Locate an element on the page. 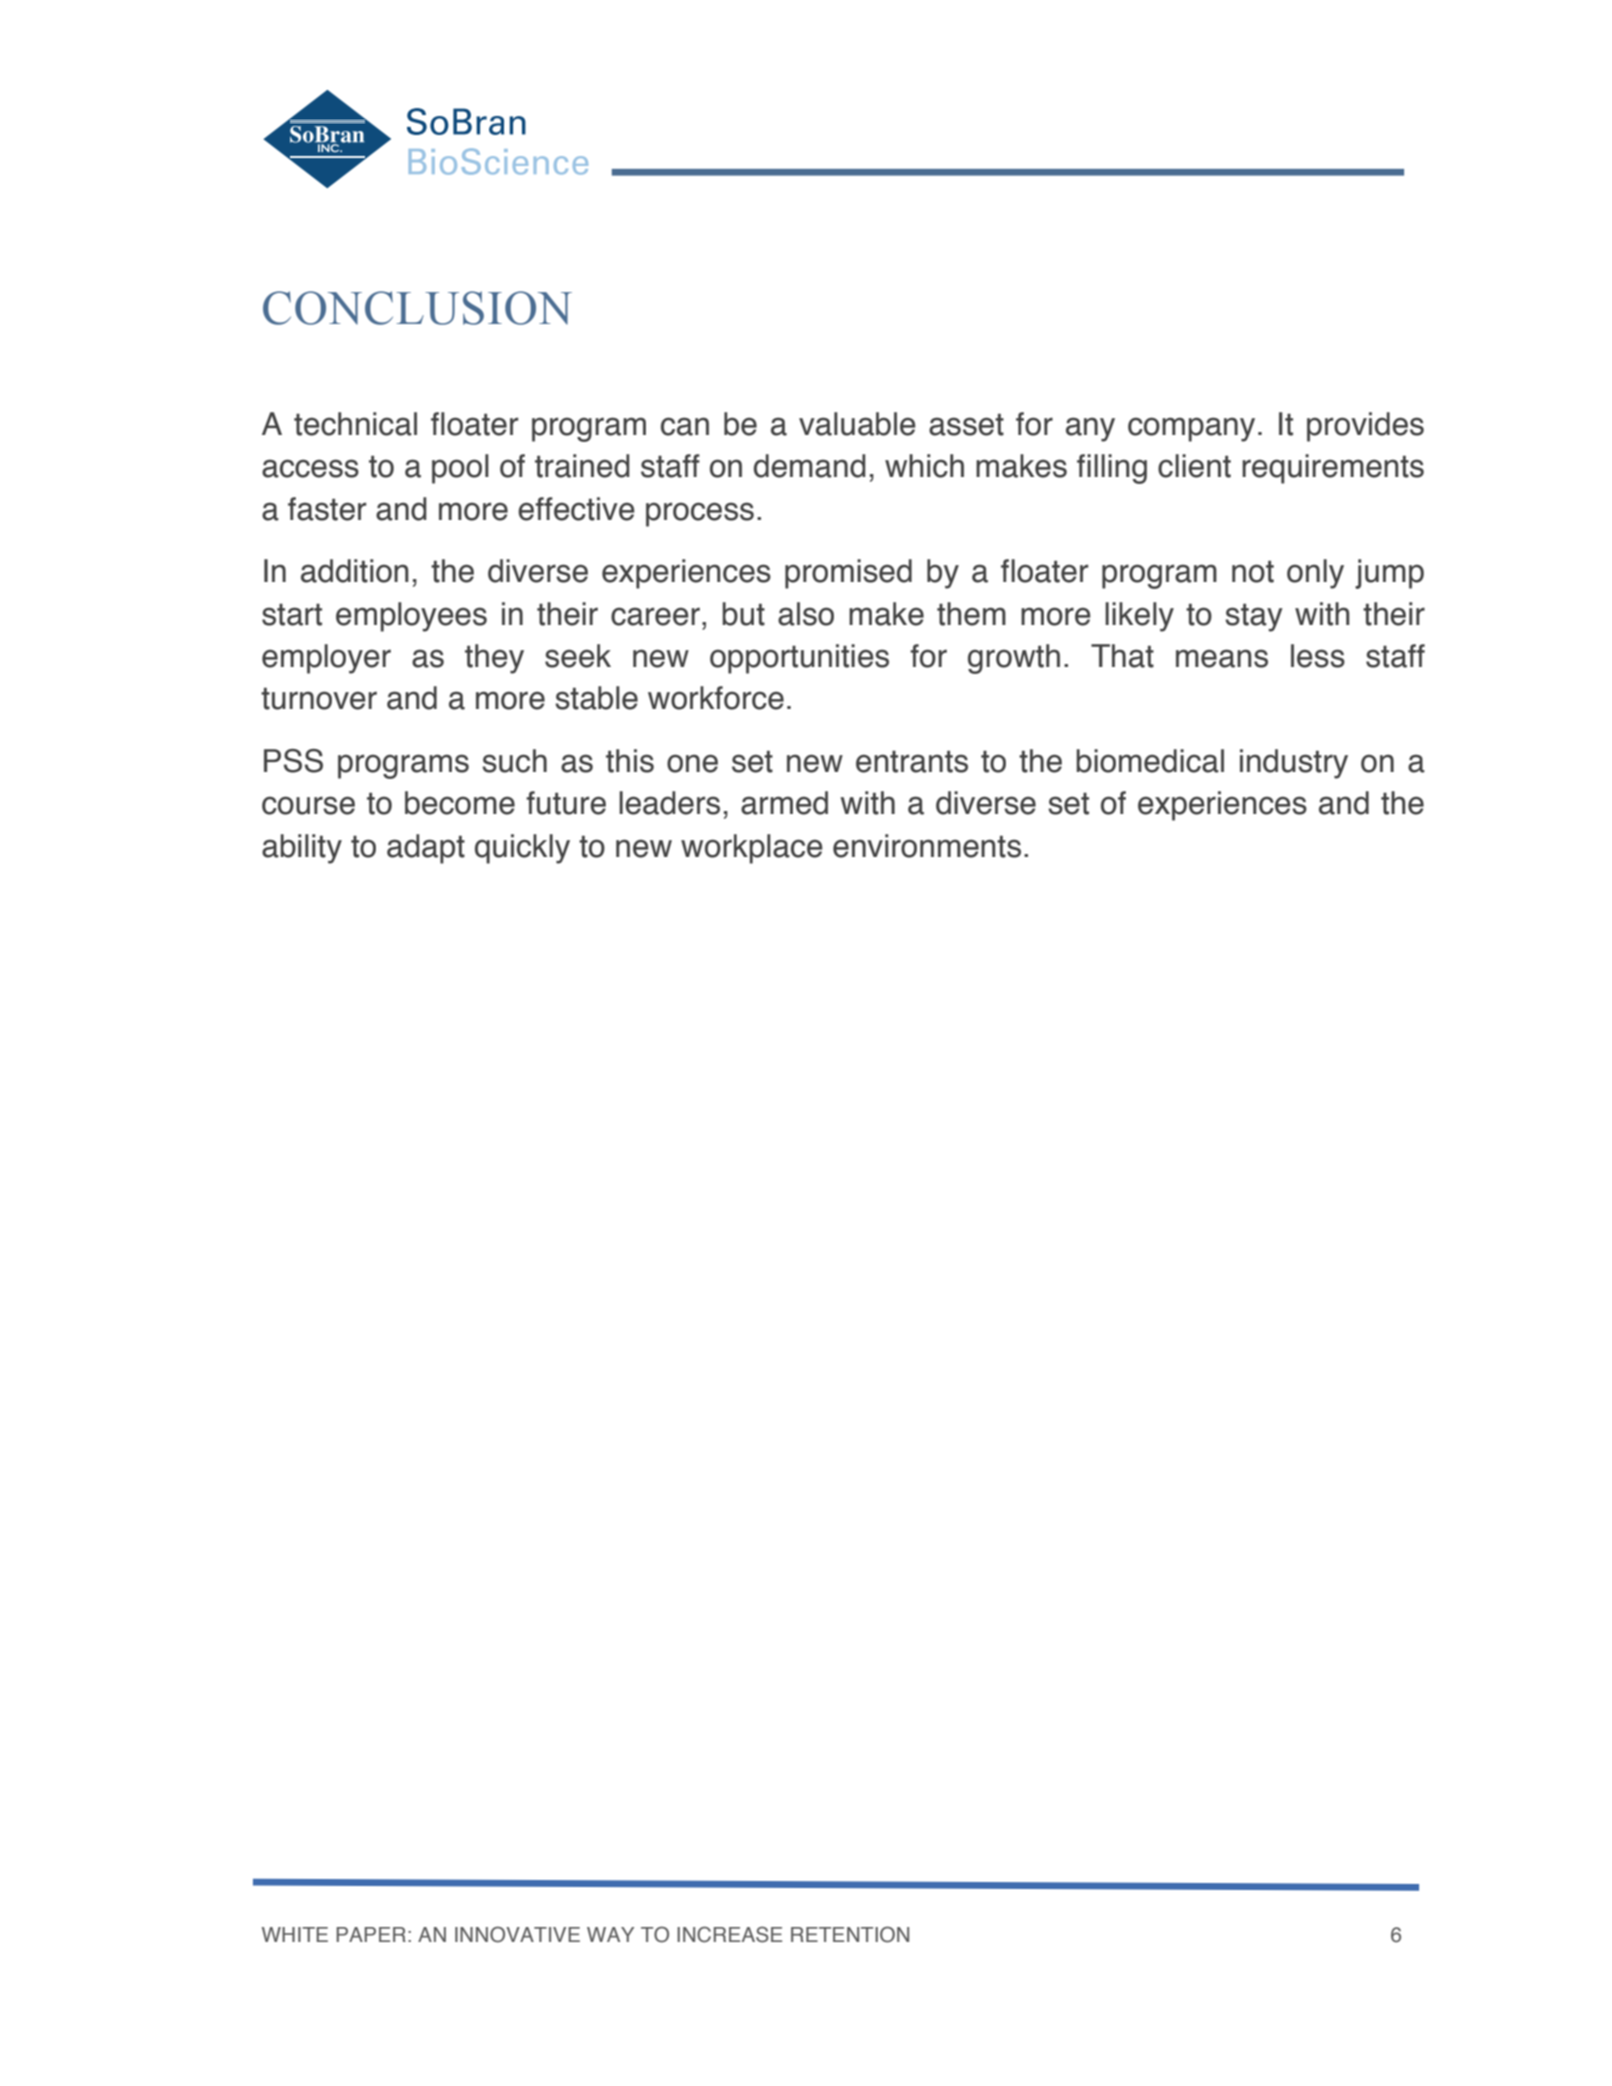 Image resolution: width=1612 pixels, height=2086 pixels. workplace is located at coordinates (752, 849).
